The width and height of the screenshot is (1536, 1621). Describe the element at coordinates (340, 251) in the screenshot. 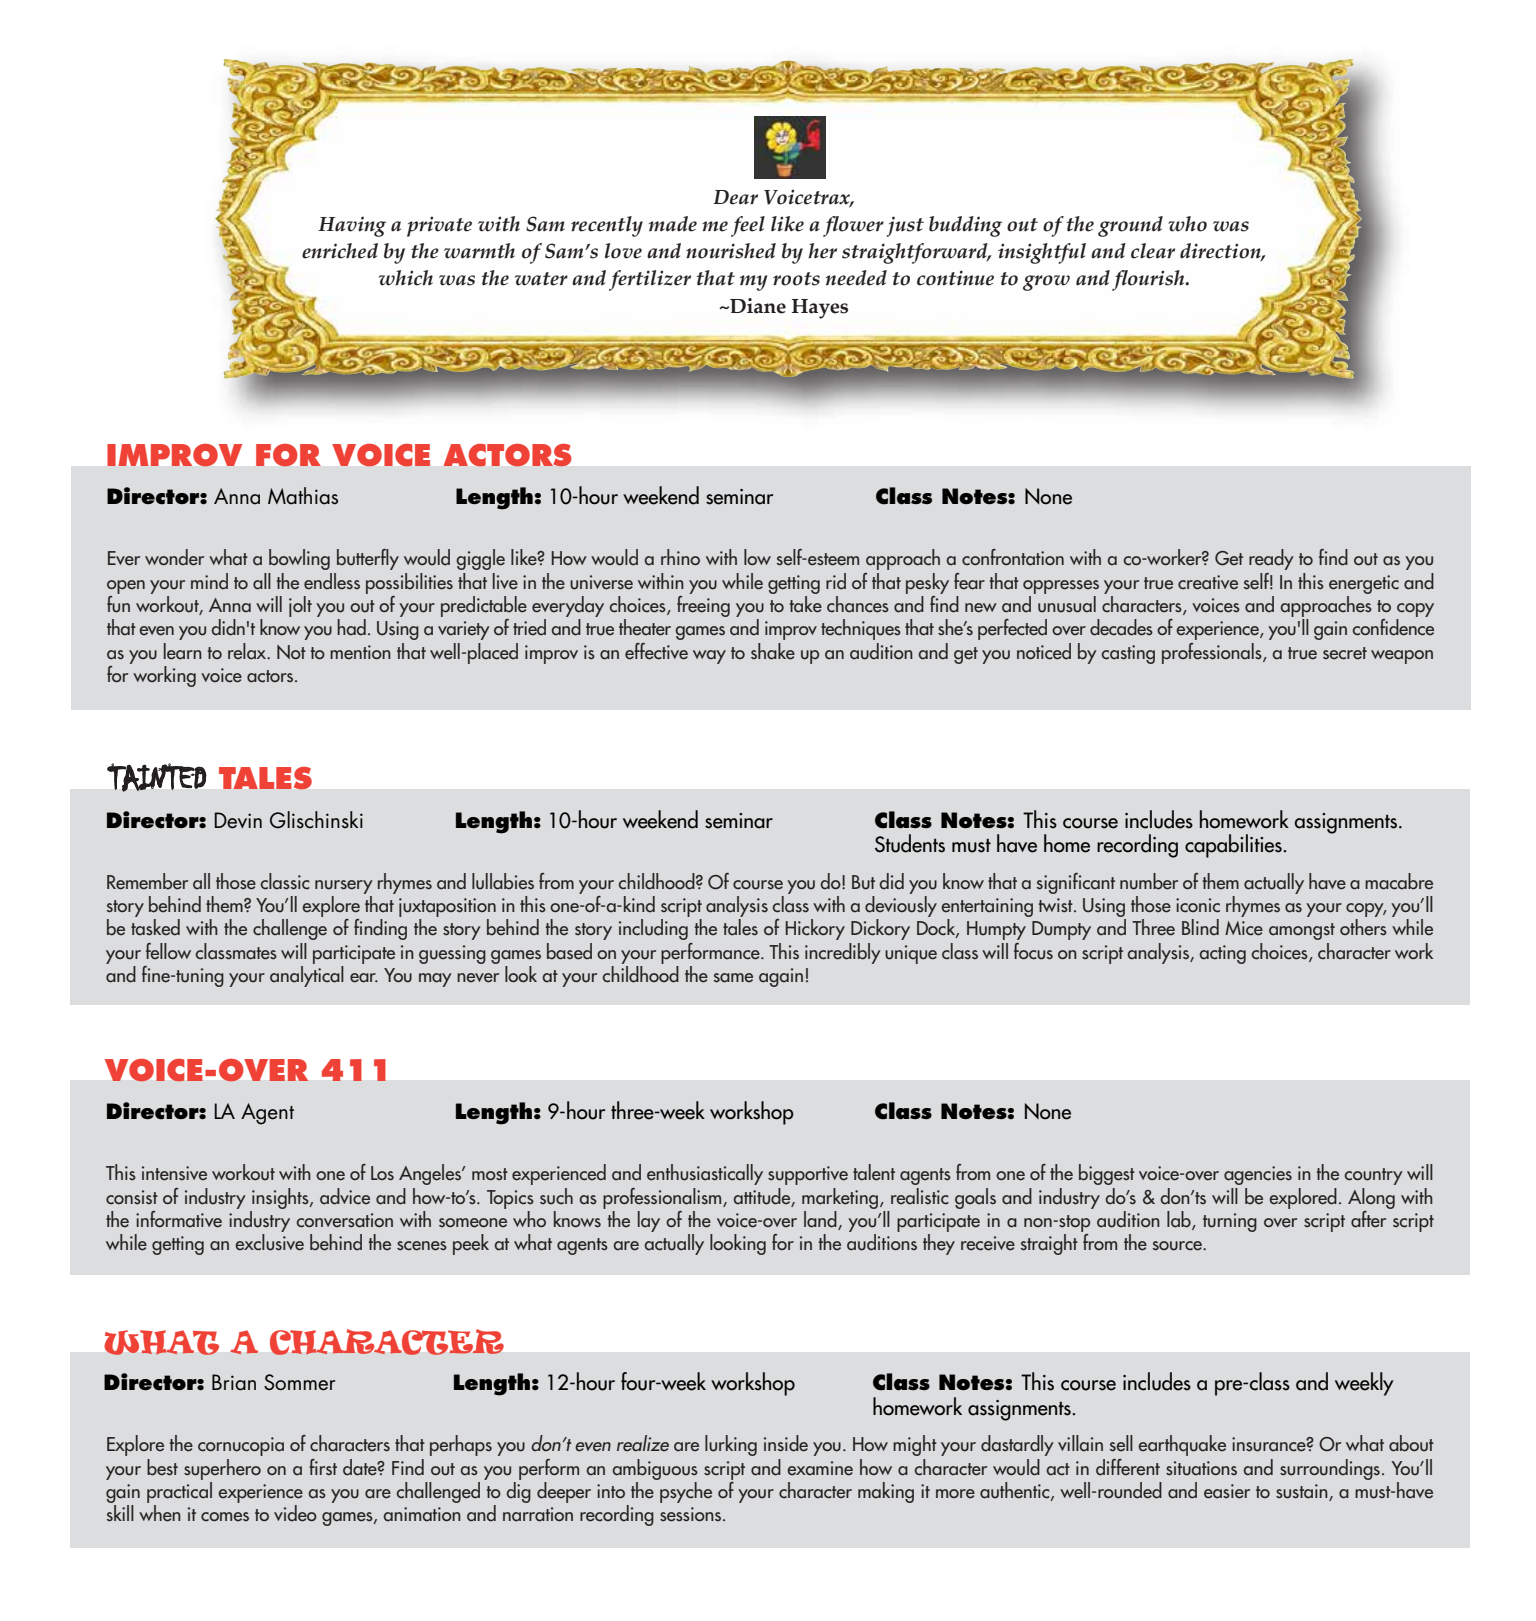

I see `enriched` at that location.
